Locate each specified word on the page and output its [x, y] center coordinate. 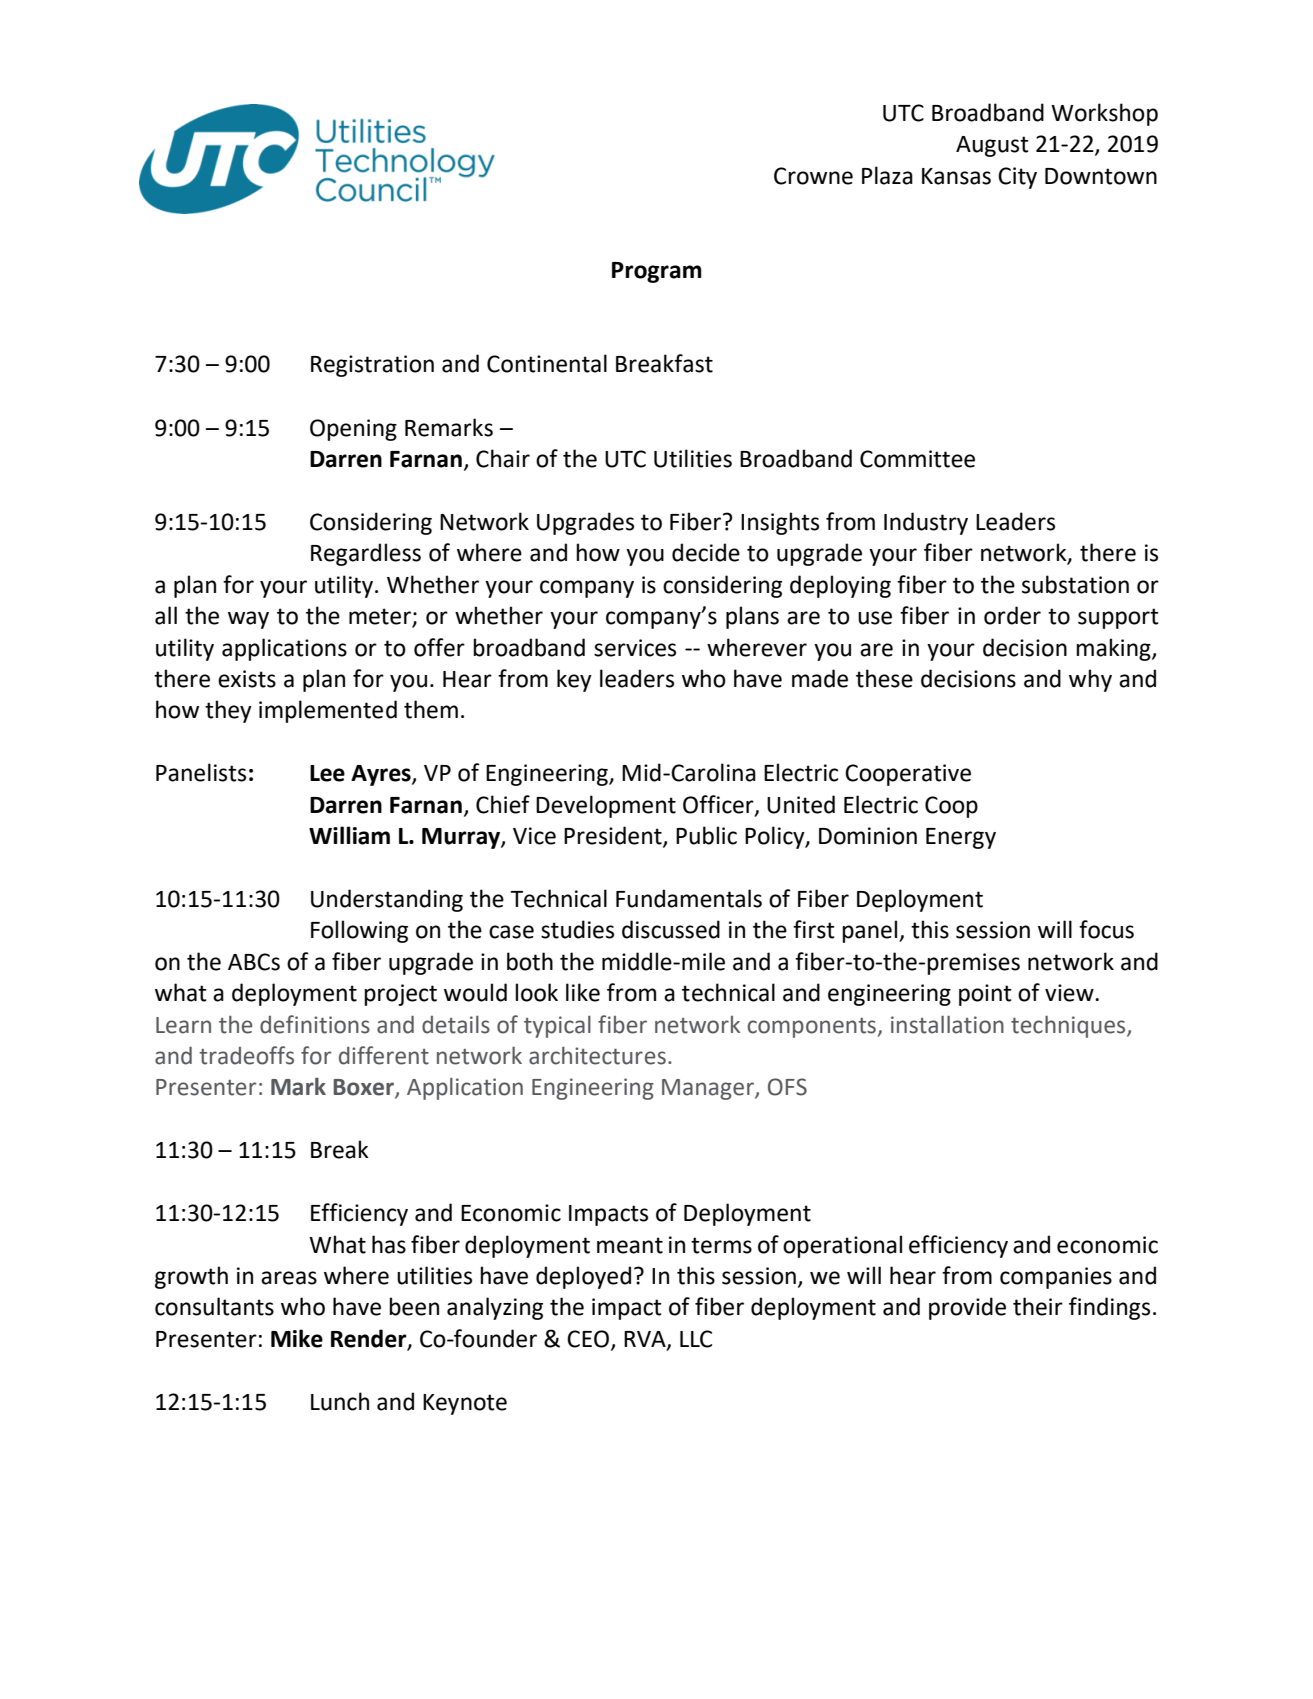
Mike [297, 1338]
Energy [961, 838]
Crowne [813, 176]
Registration [372, 366]
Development [606, 806]
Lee [327, 773]
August [992, 146]
